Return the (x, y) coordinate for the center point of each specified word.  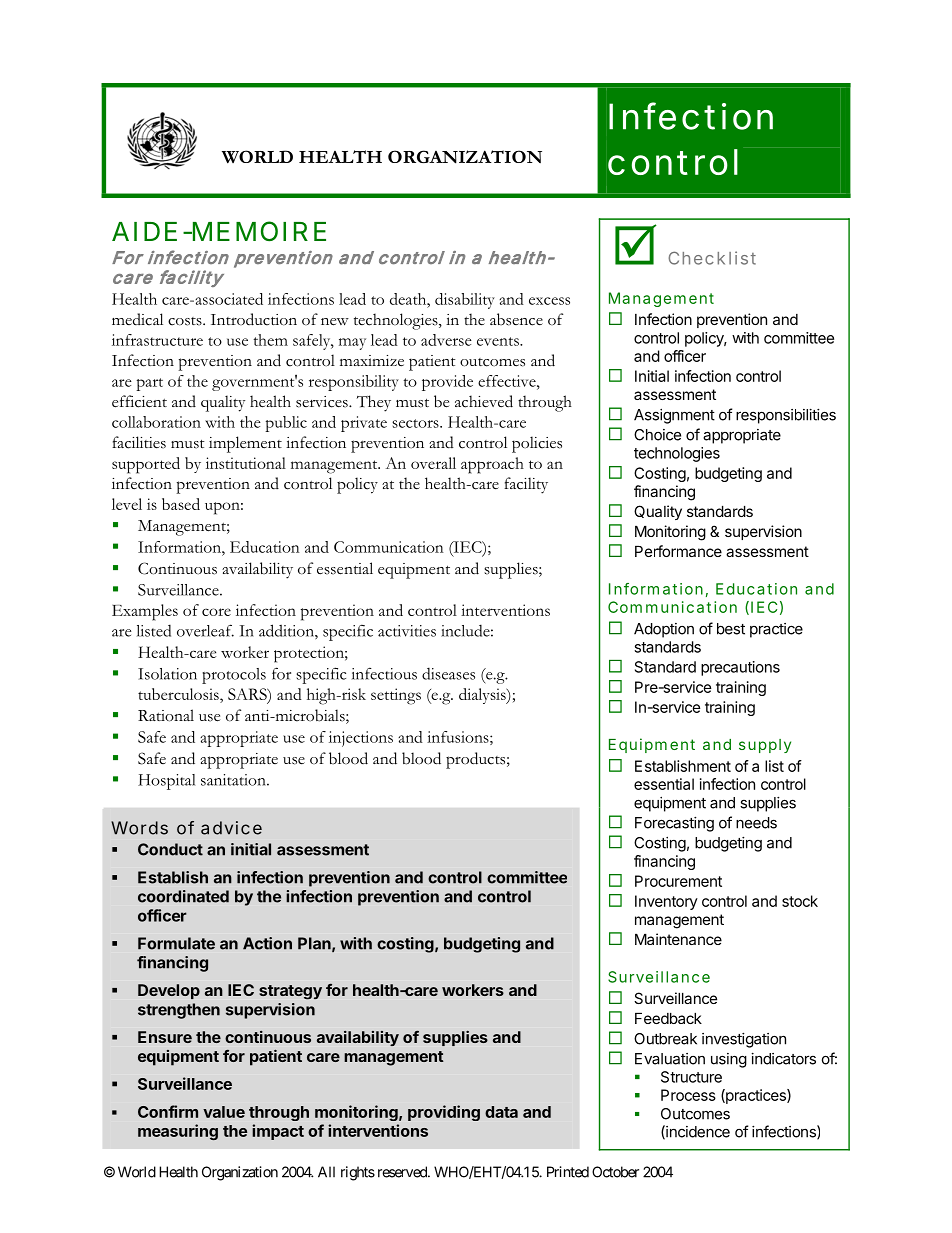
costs (186, 321)
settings (396, 696)
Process (688, 1095)
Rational (166, 715)
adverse (446, 340)
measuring (178, 1132)
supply (765, 746)
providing (444, 1113)
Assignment (674, 416)
